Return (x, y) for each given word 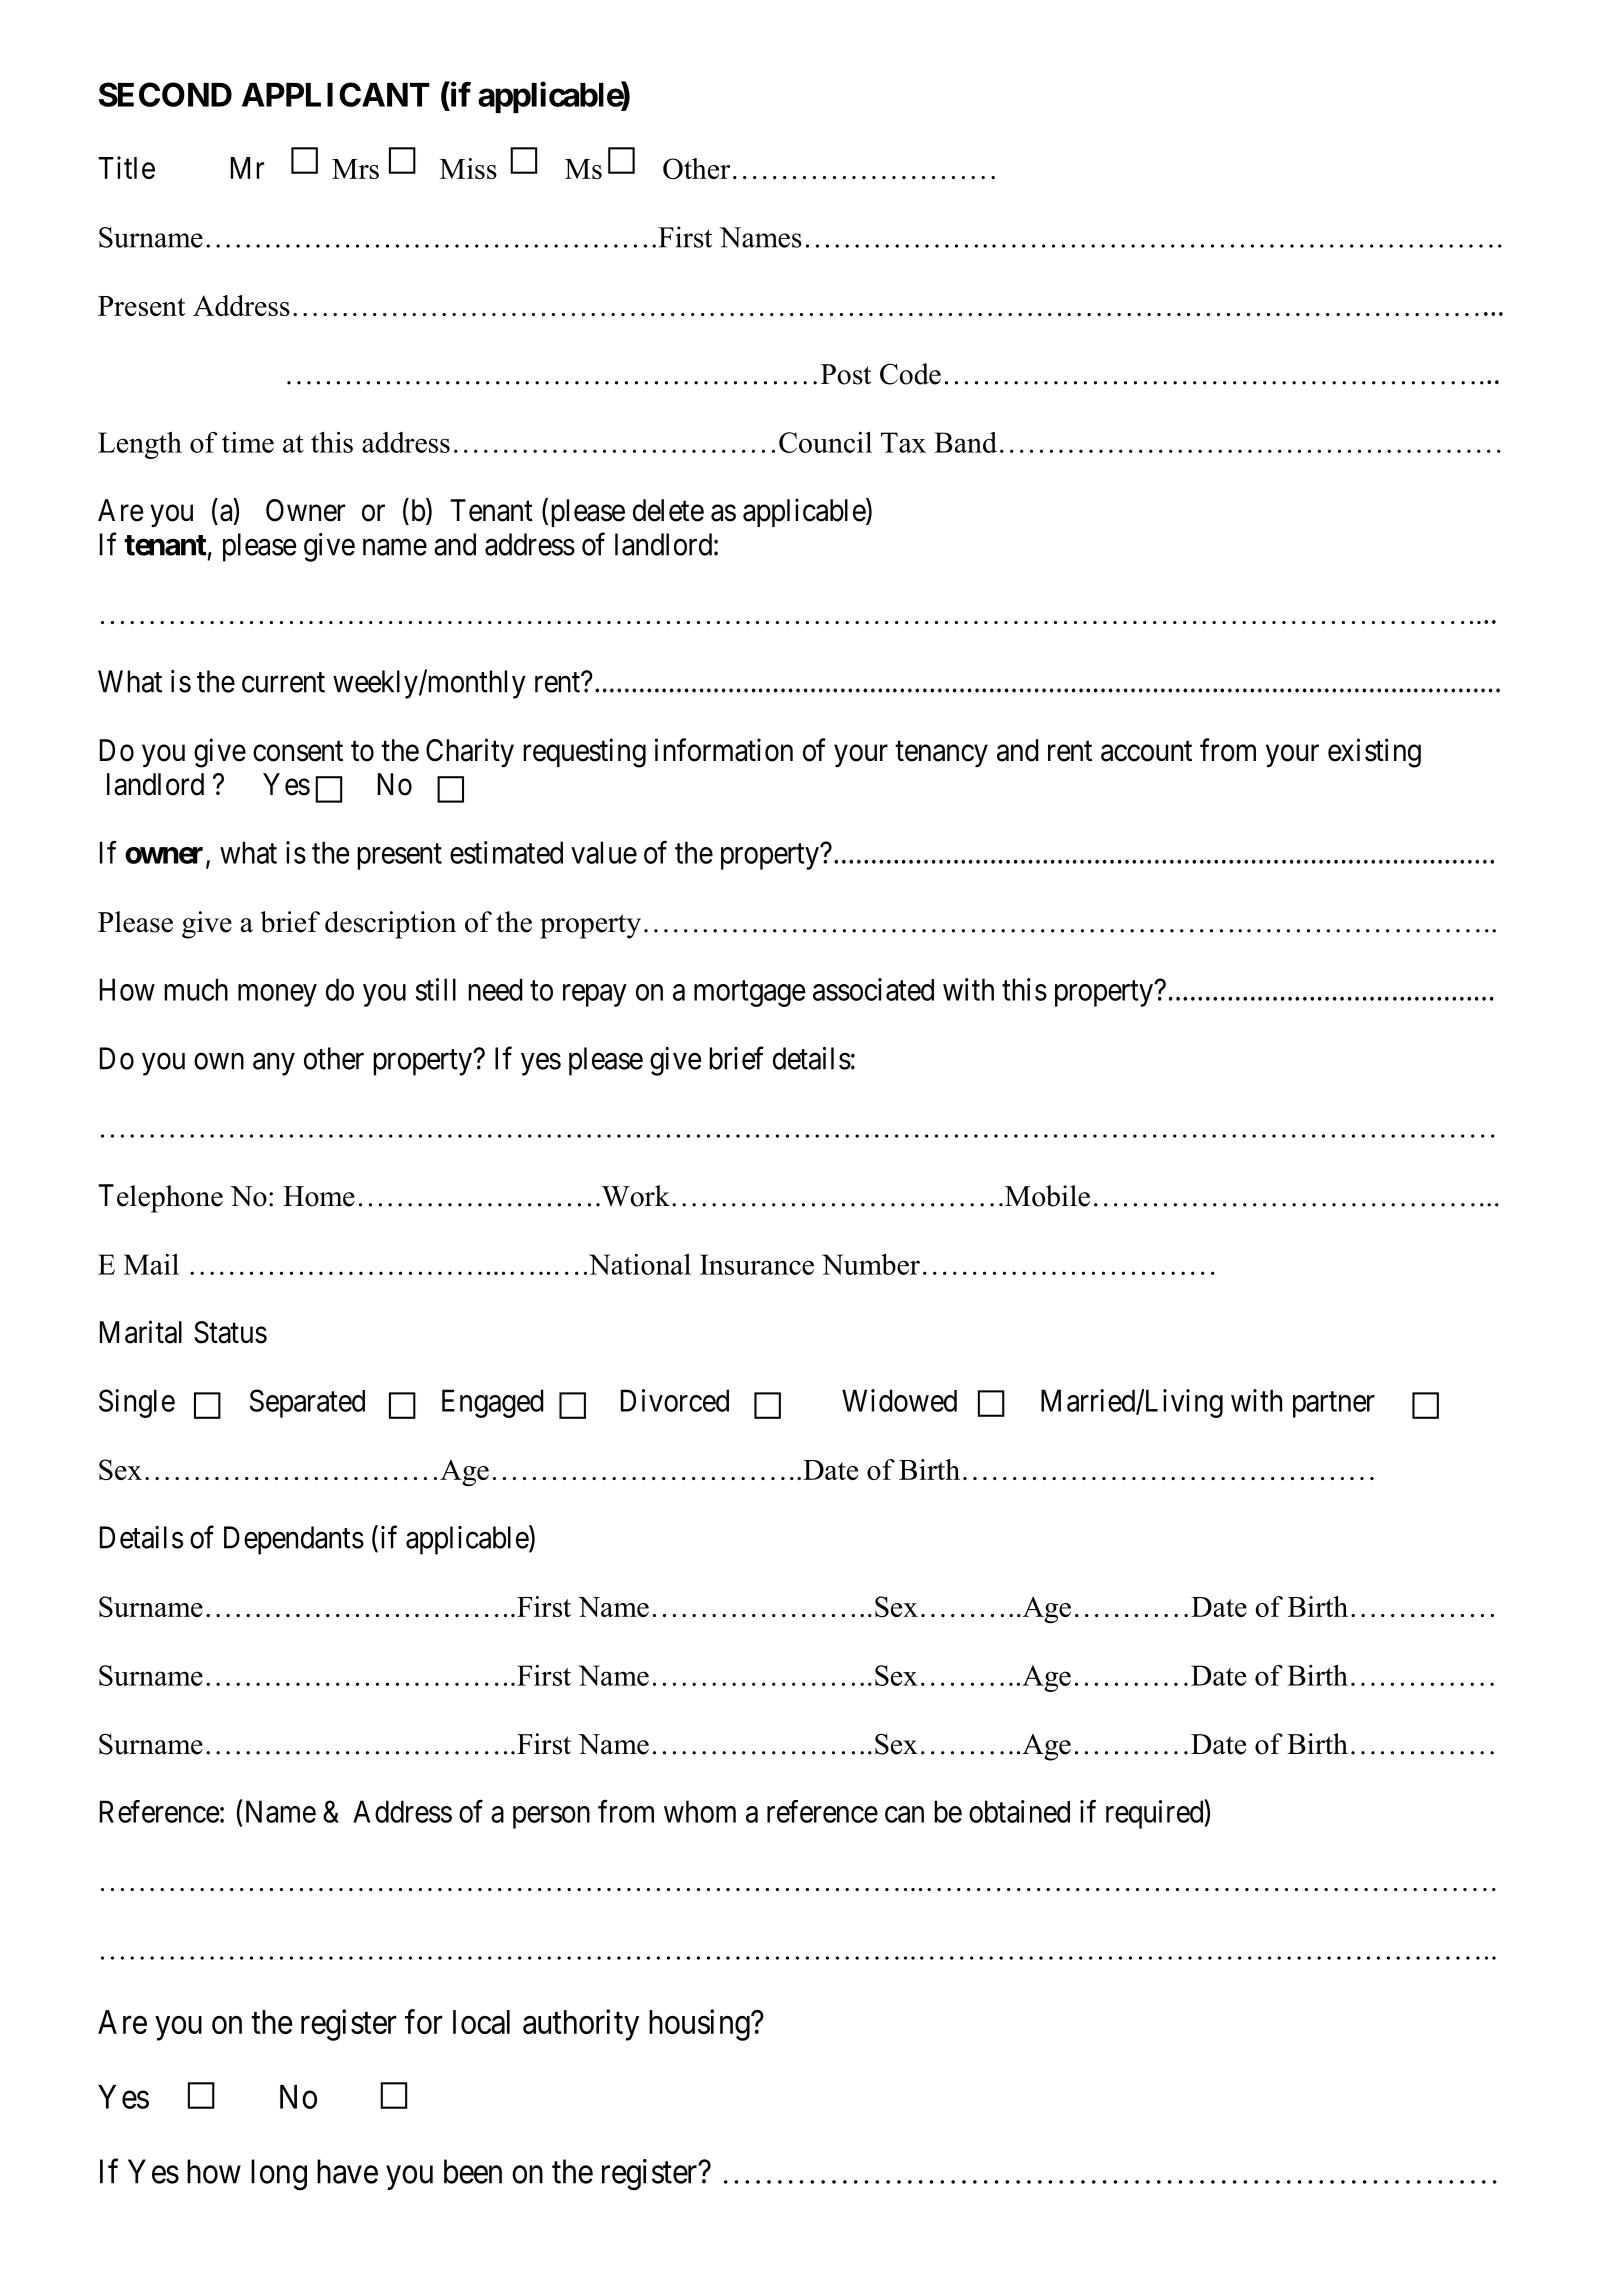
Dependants (294, 1540)
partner (1334, 1405)
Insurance (757, 1264)
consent (298, 751)
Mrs (355, 169)
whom (700, 1811)
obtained (1019, 1811)
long (279, 2175)
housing (700, 2025)
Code (910, 374)
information (724, 750)
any (274, 1064)
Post (846, 374)
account (1146, 751)
